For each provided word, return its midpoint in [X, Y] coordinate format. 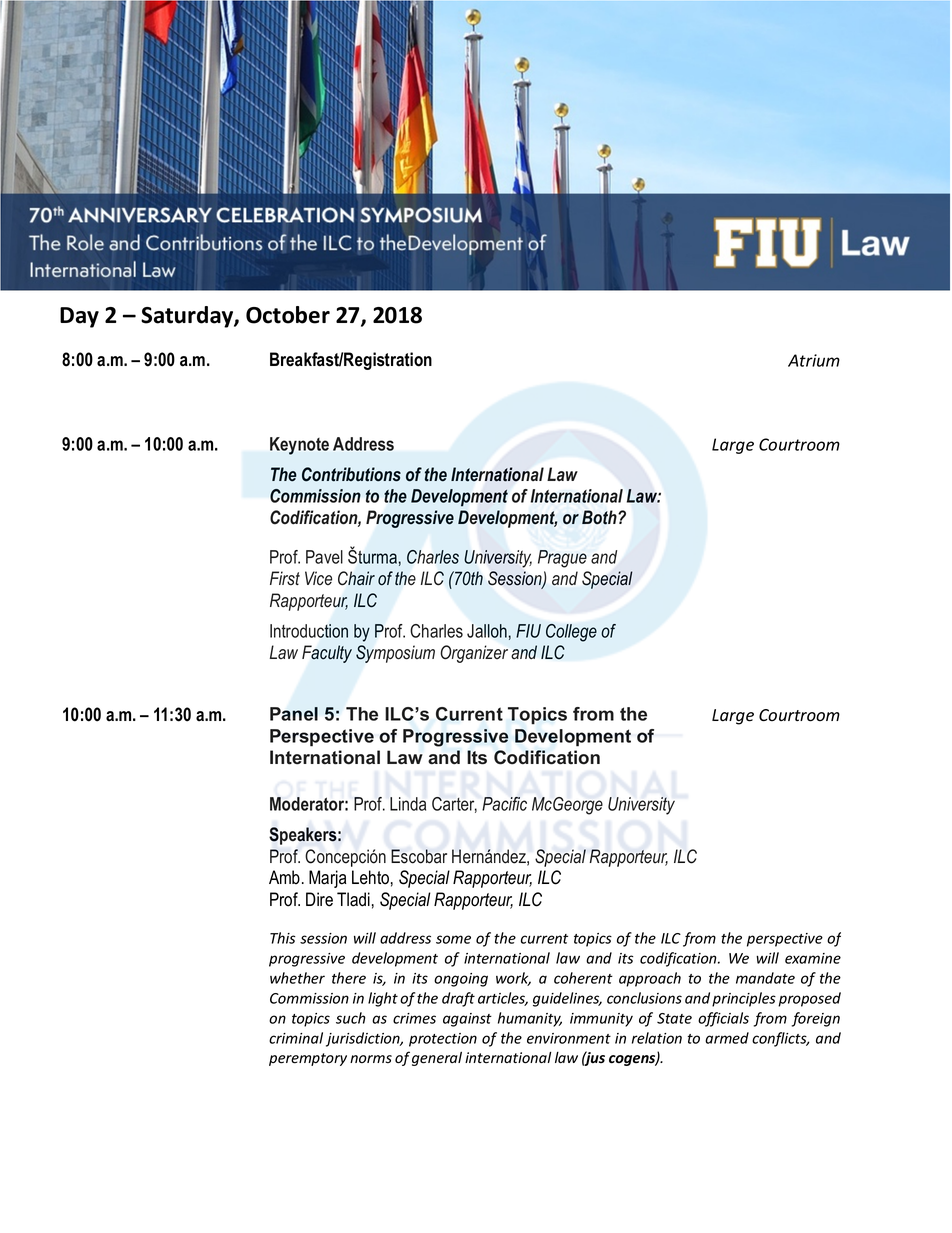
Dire [319, 899]
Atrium [814, 360]
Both [600, 517]
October [288, 315]
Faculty [327, 654]
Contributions [351, 474]
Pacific [504, 804]
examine [813, 958]
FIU [528, 631]
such [351, 1018]
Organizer [474, 654]
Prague [562, 559]
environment [569, 1038]
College [571, 633]
